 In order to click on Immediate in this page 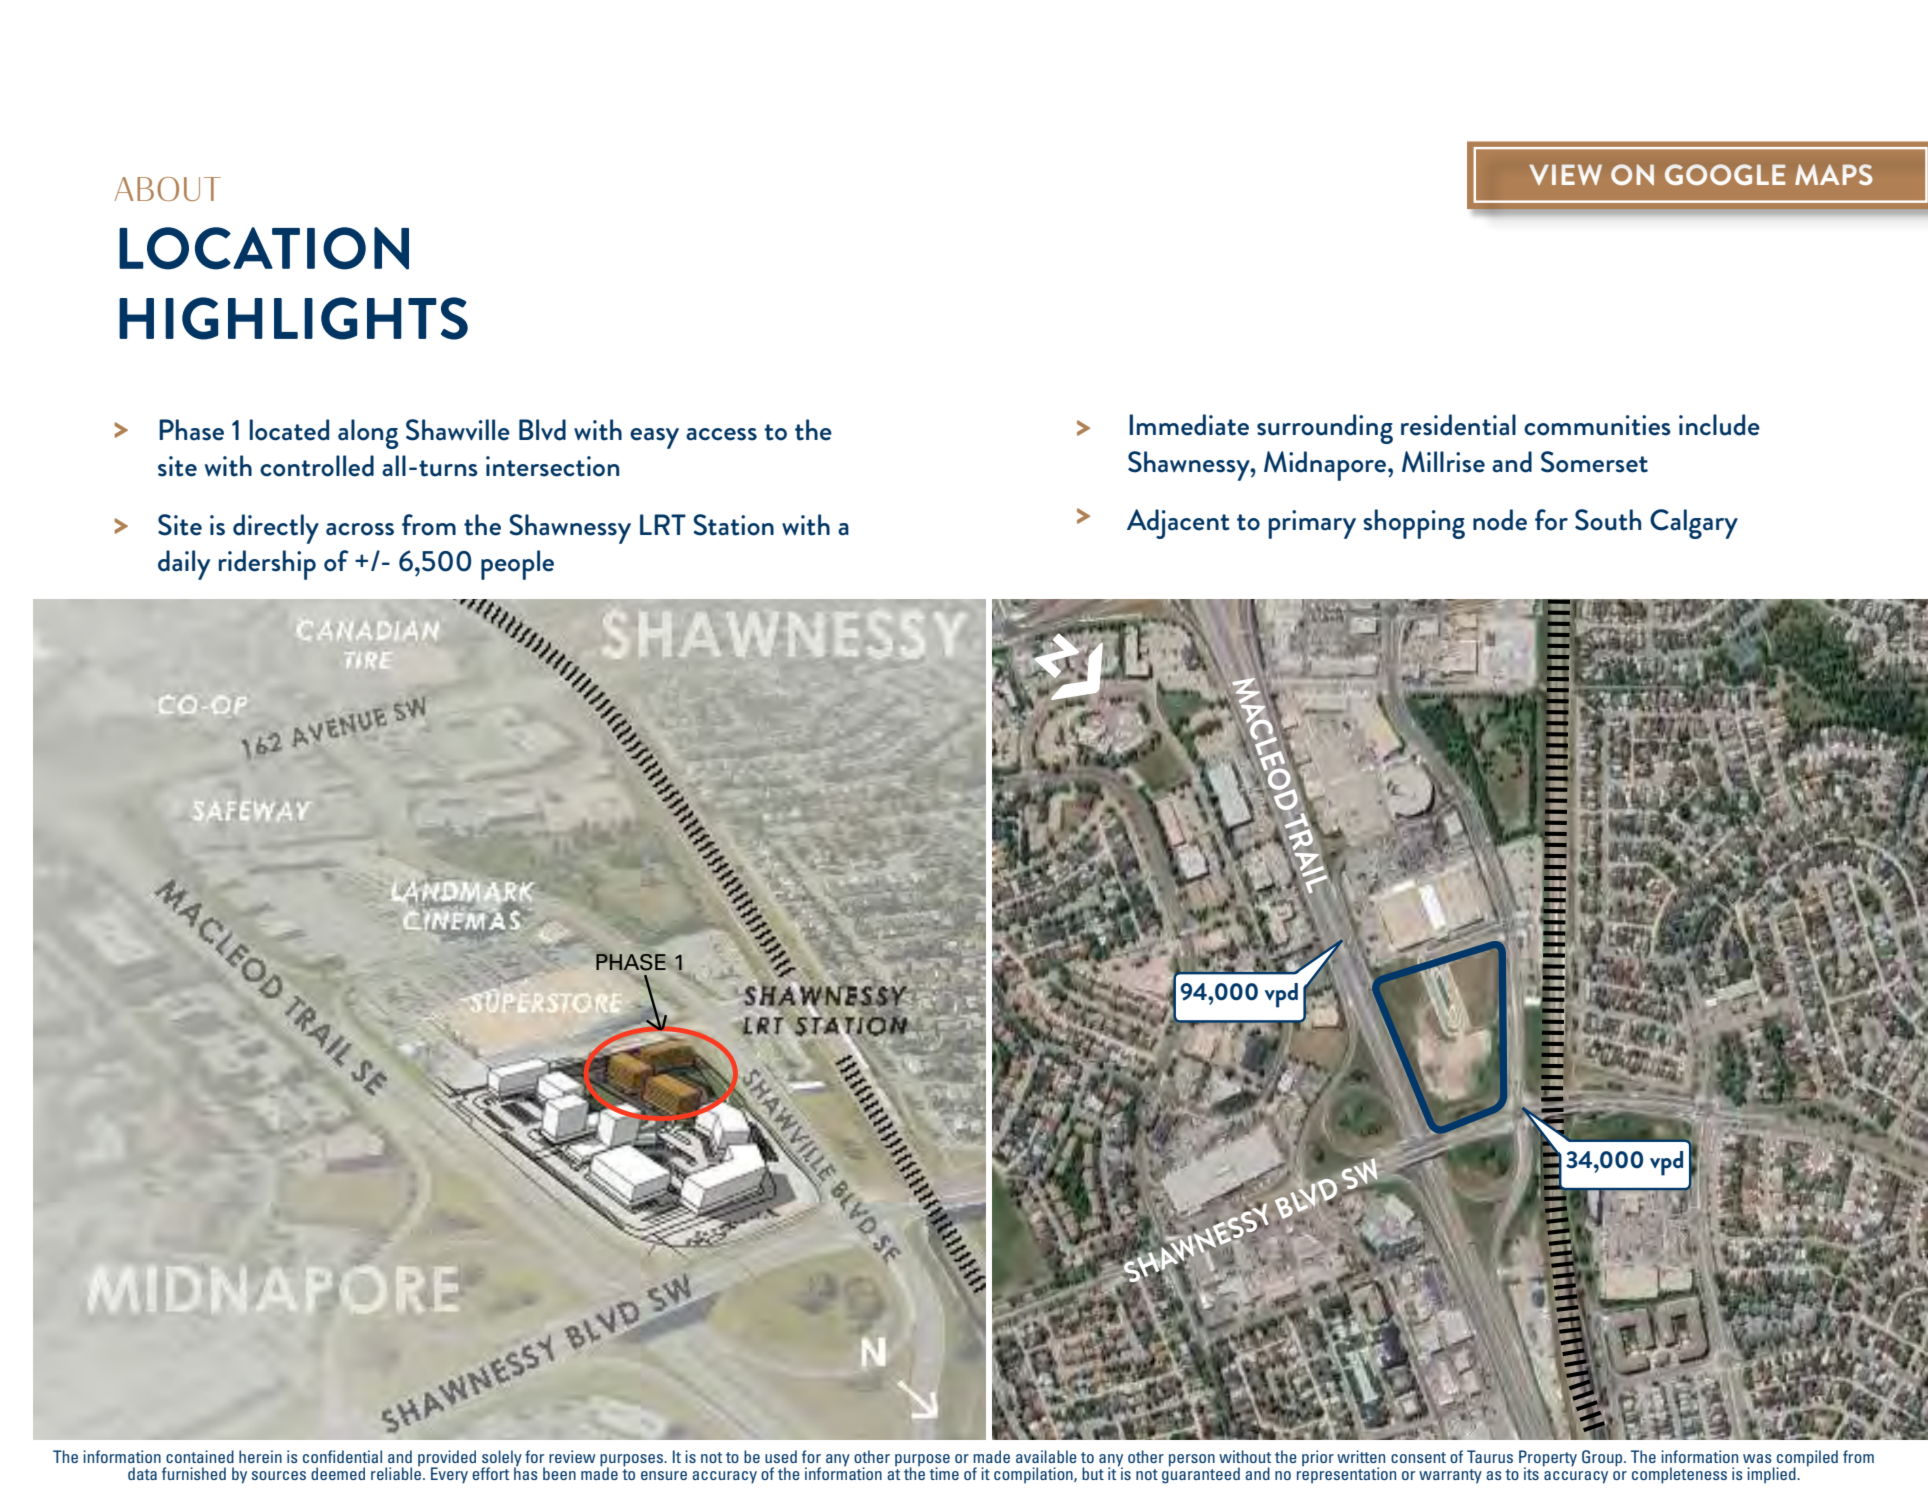, I will do `click(1189, 425)`.
